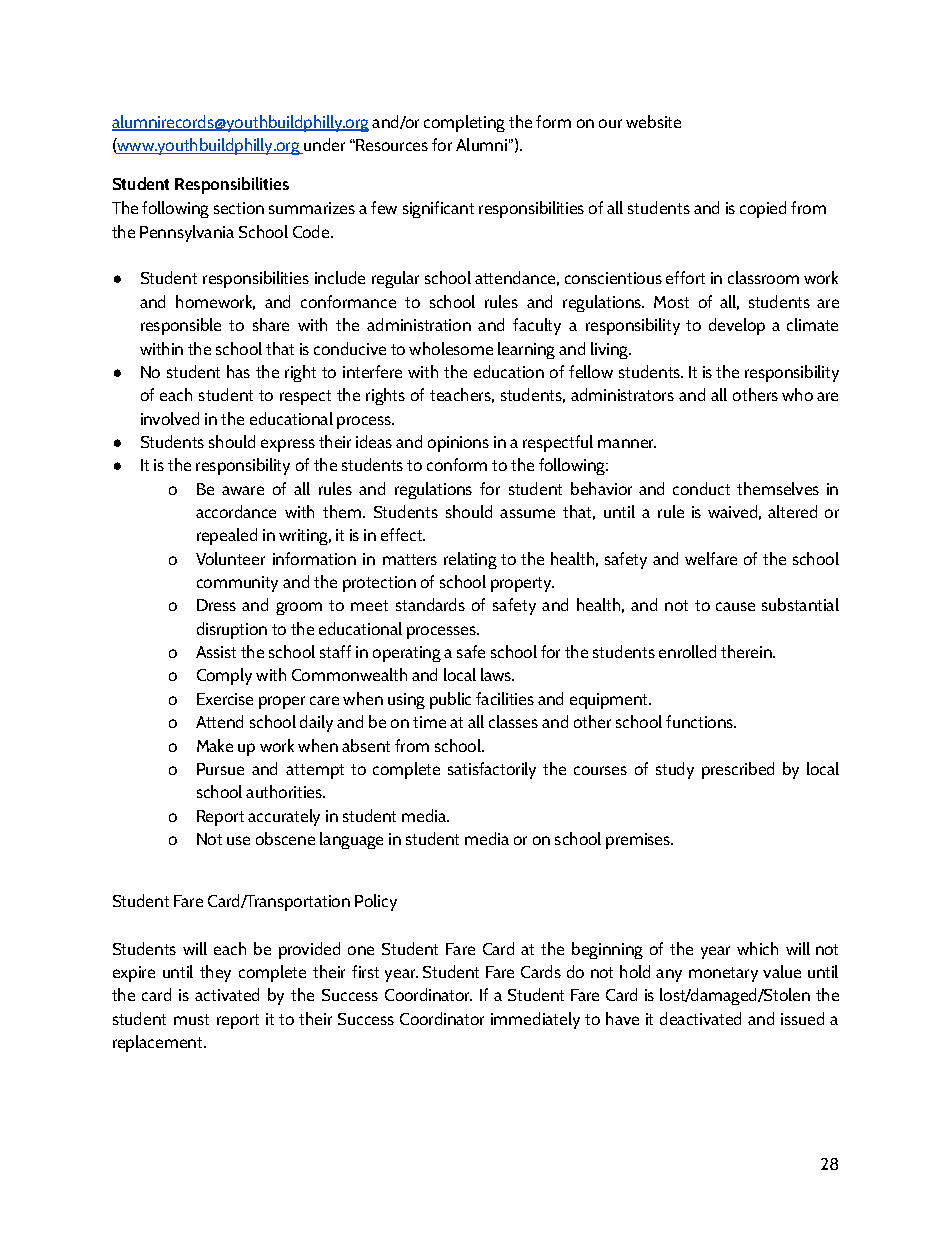  What do you see at coordinates (464, 123) in the screenshot?
I see `completing` at bounding box center [464, 123].
